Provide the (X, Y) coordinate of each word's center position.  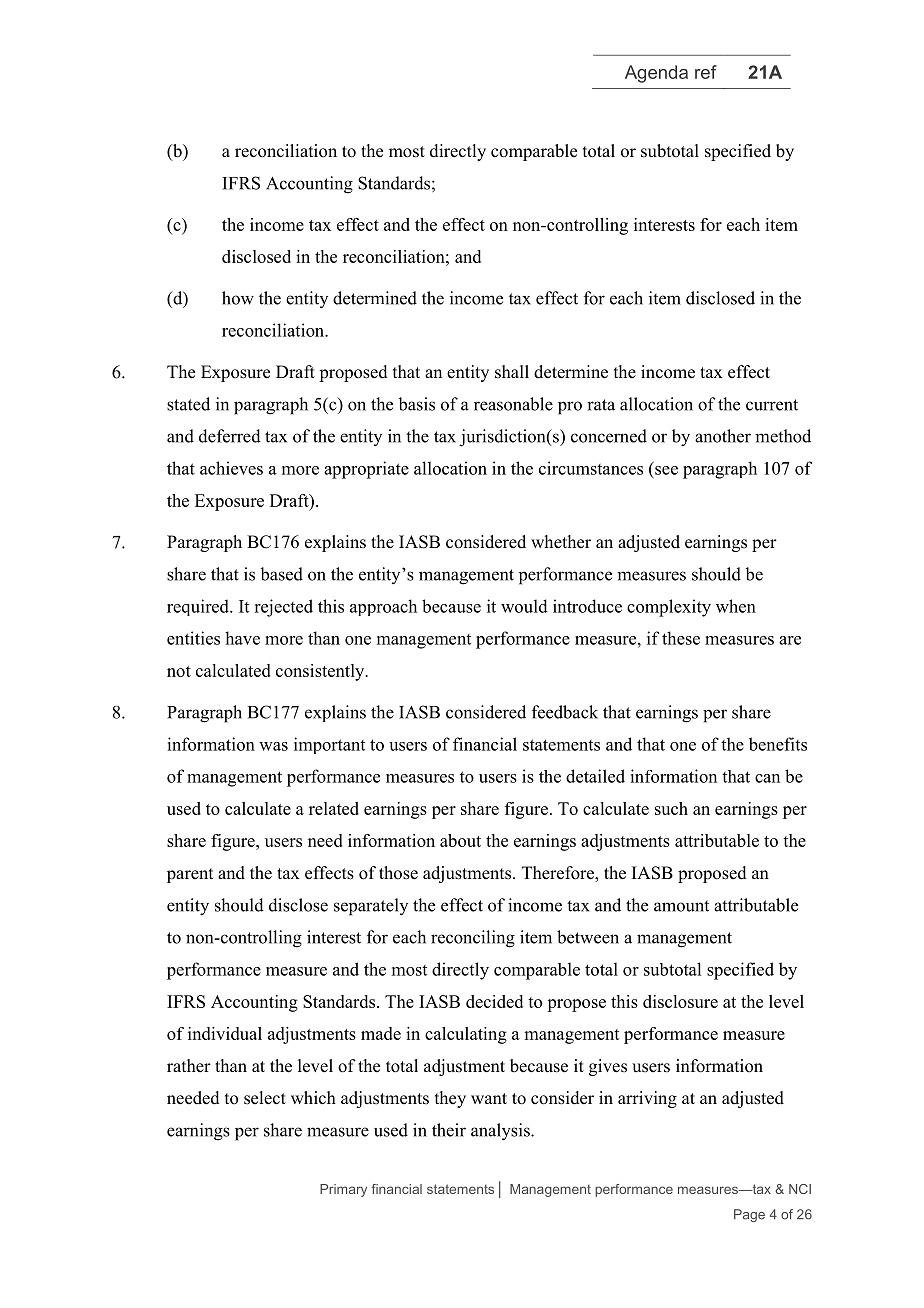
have (242, 638)
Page (749, 1215)
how (238, 298)
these (681, 638)
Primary (343, 1190)
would (524, 606)
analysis (501, 1132)
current (772, 405)
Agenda (656, 74)
